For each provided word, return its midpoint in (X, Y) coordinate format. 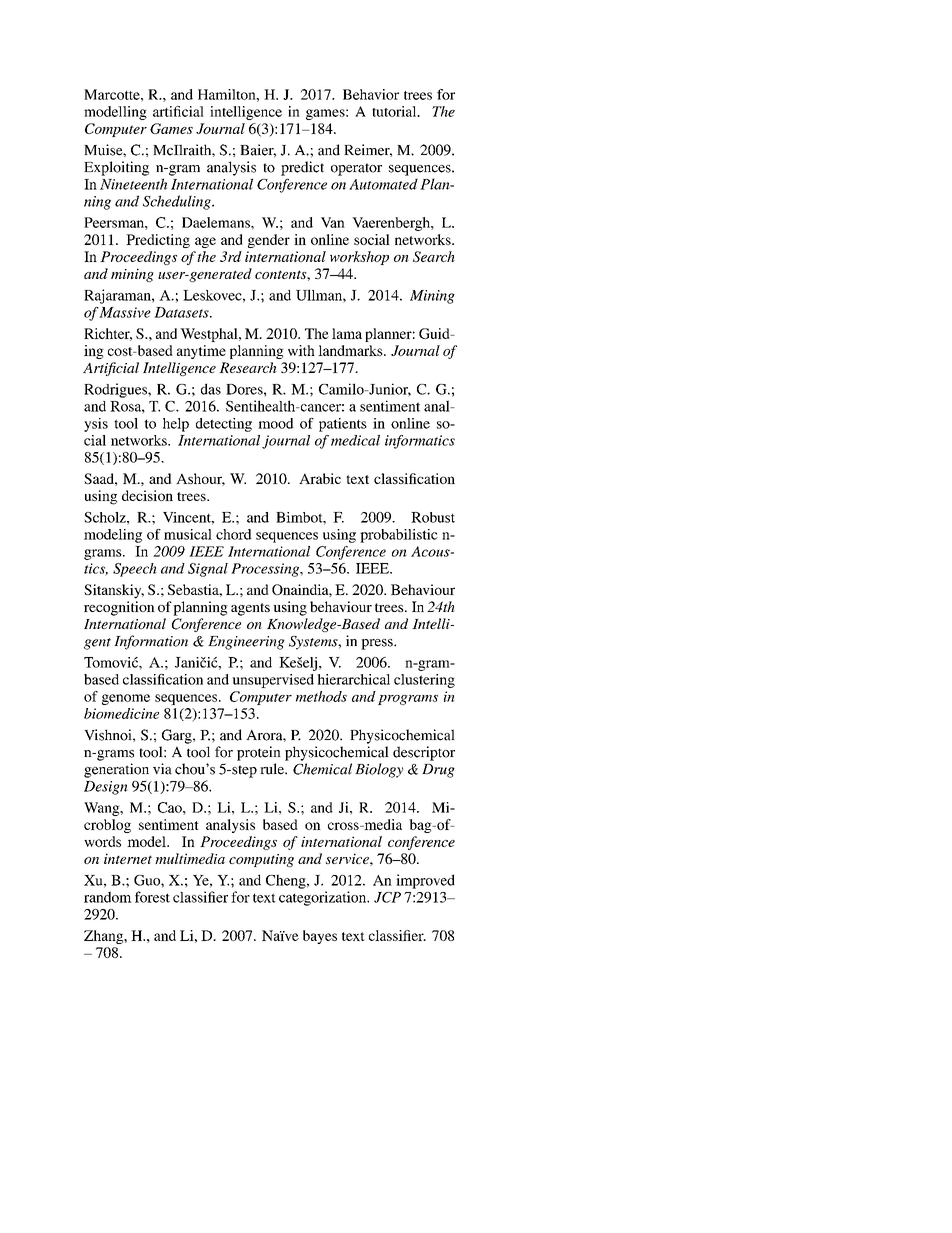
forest (152, 897)
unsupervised (273, 681)
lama (347, 333)
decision (147, 495)
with (301, 350)
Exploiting (116, 168)
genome (126, 699)
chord (234, 534)
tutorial (395, 111)
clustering (424, 681)
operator (356, 169)
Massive (125, 312)
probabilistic (399, 536)
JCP (387, 897)
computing (261, 860)
